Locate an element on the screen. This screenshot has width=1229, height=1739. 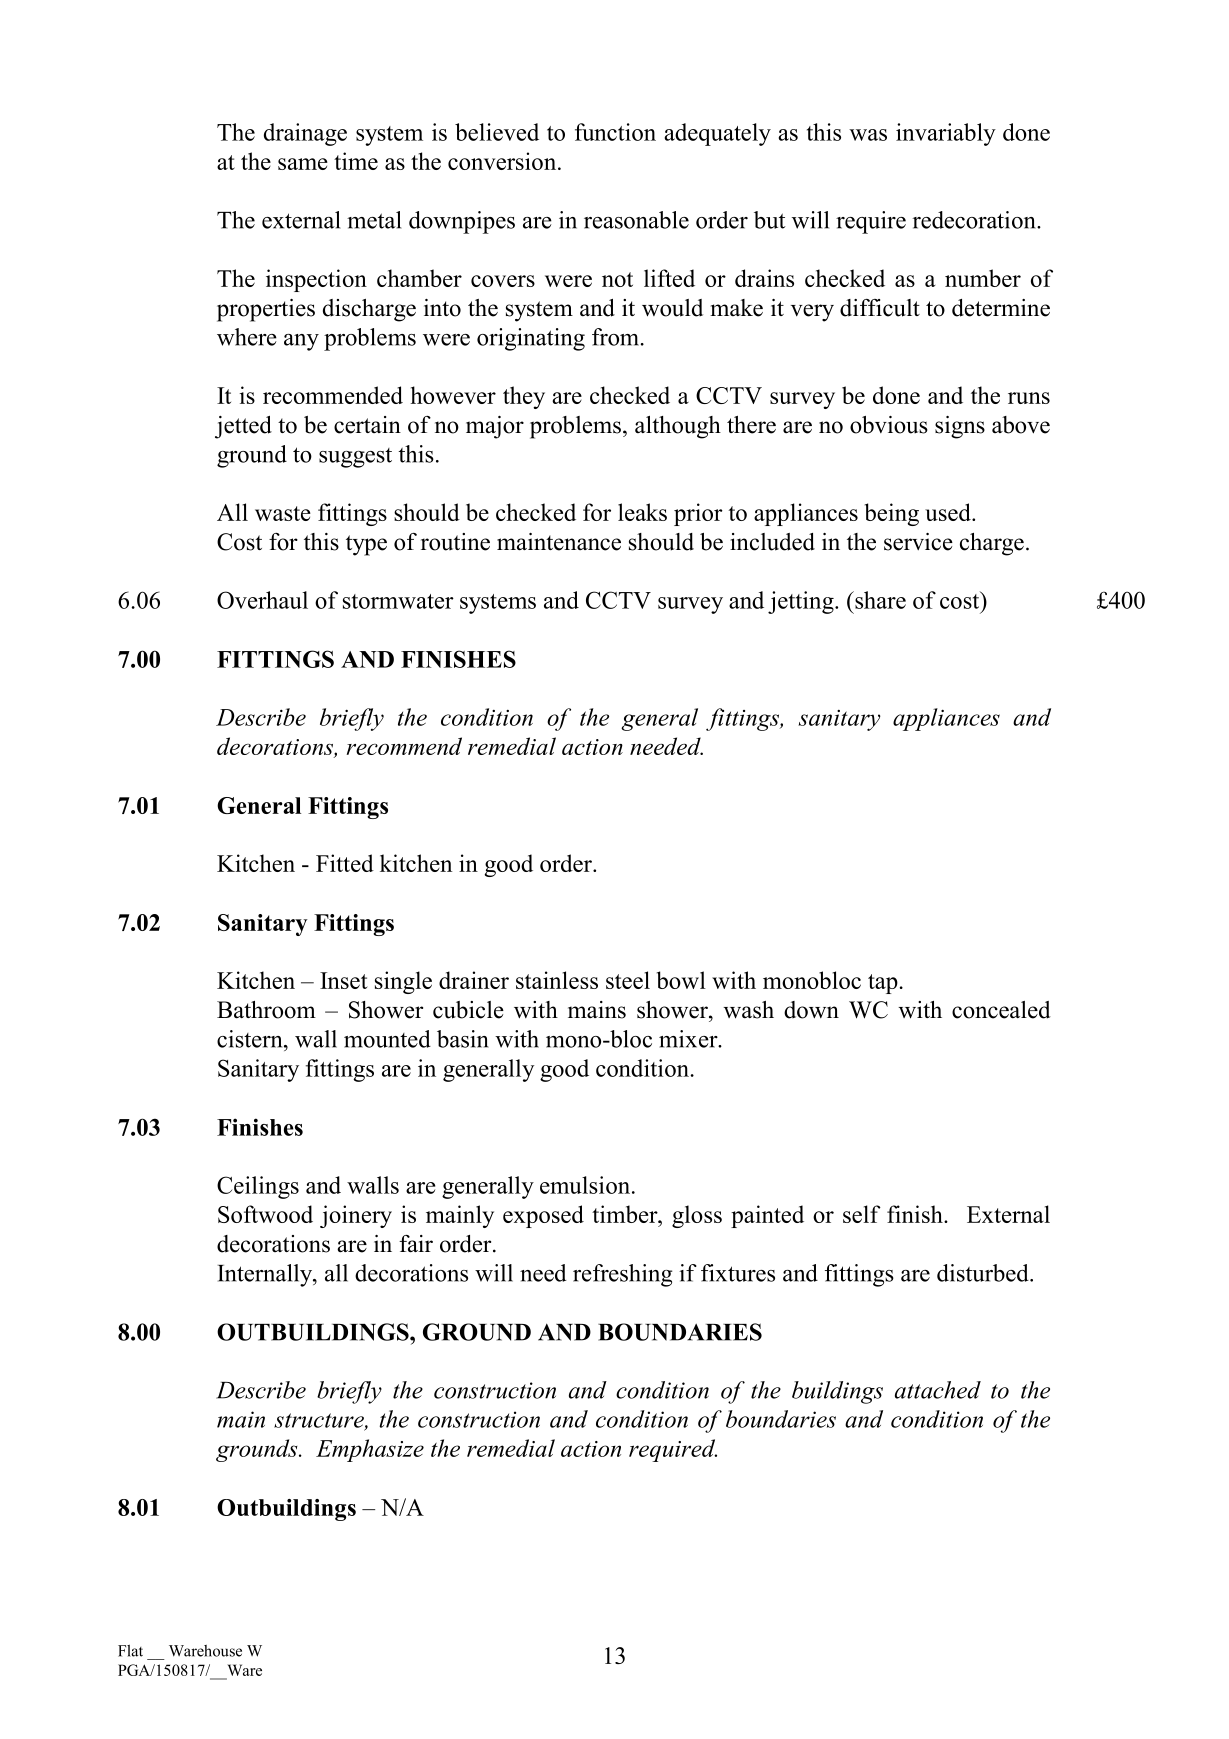
emulsion is located at coordinates (585, 1185).
